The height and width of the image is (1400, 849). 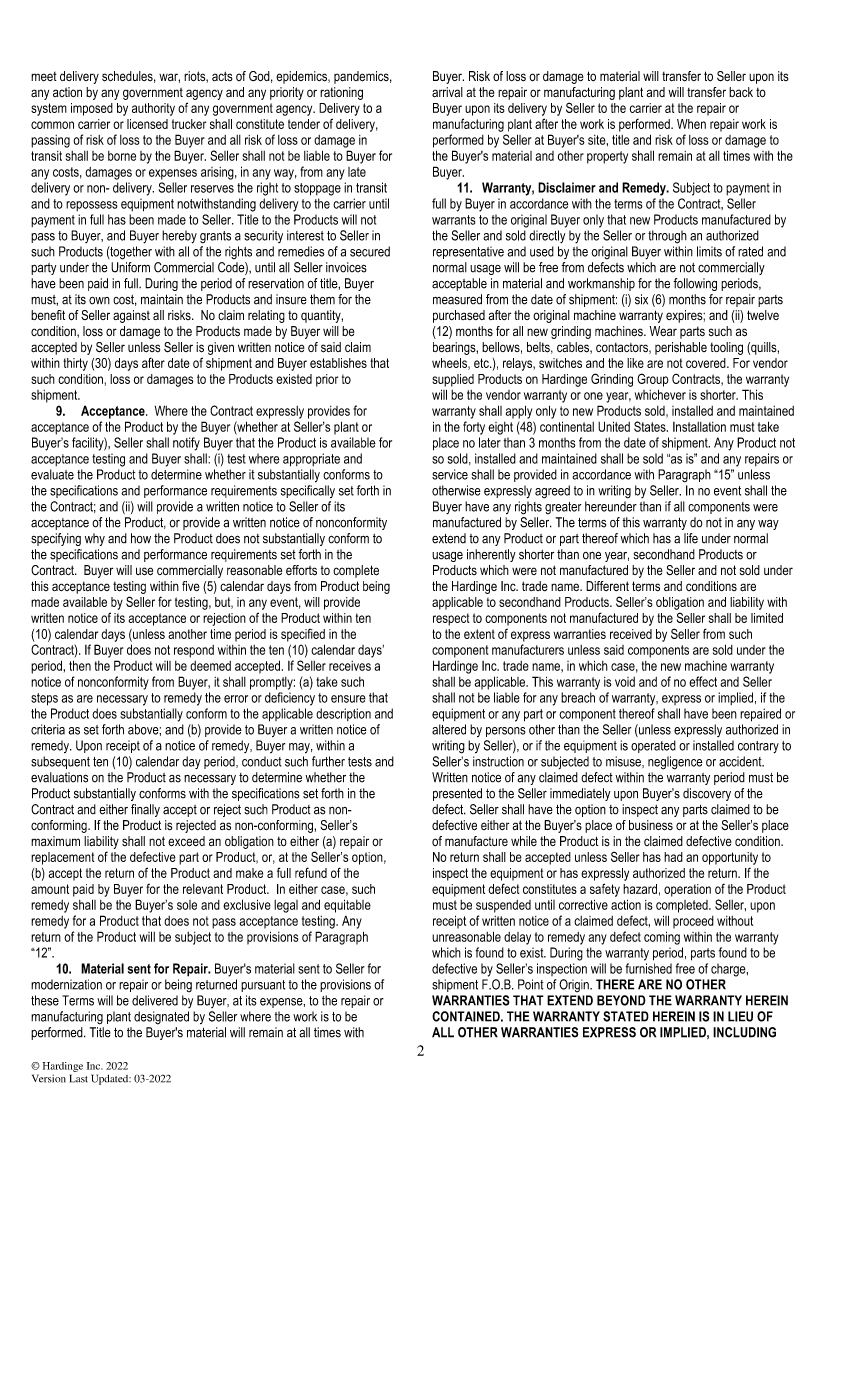 I want to click on When, so click(x=691, y=124).
